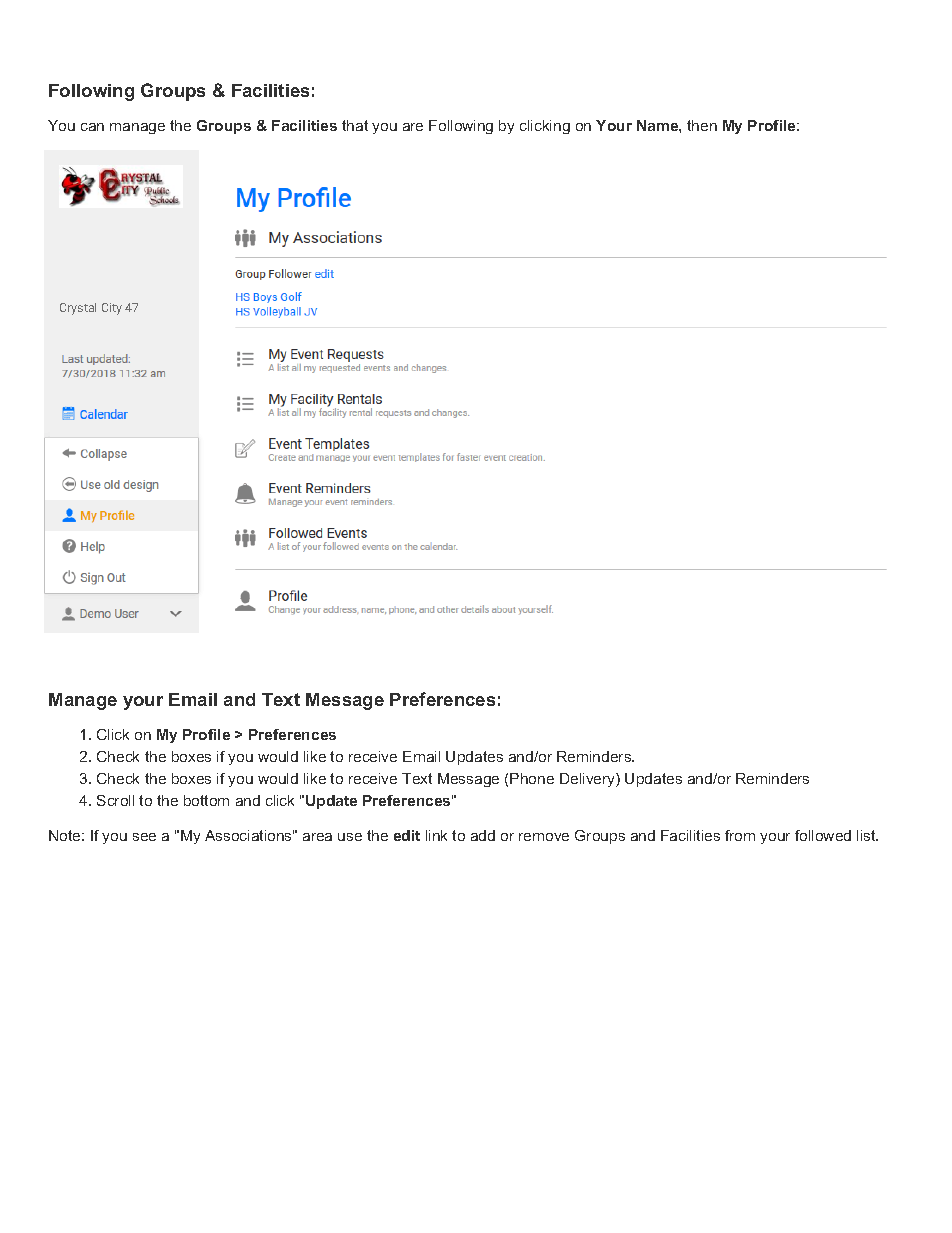  I want to click on bottom, so click(206, 800).
